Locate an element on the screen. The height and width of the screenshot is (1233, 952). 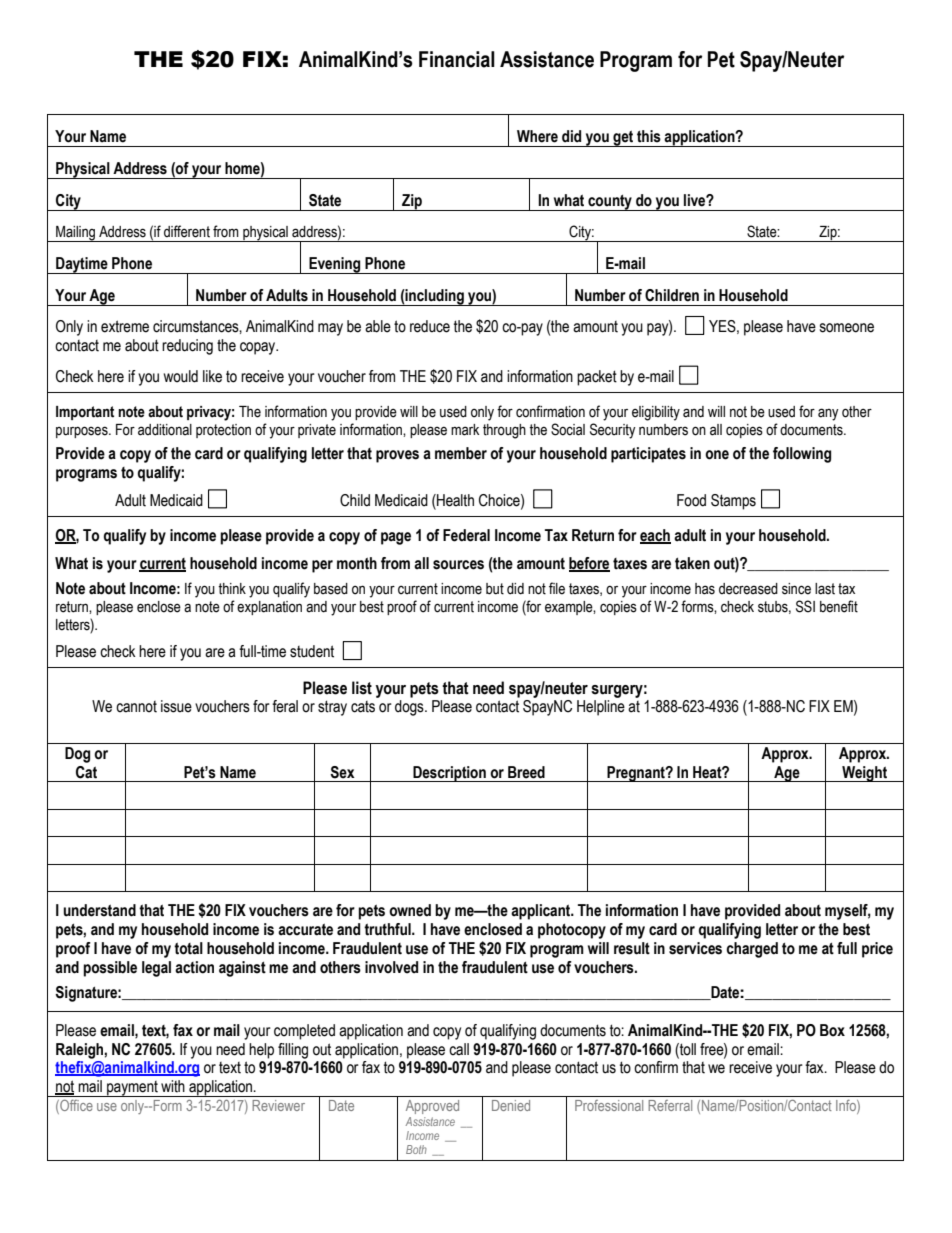
Financial is located at coordinates (457, 59).
